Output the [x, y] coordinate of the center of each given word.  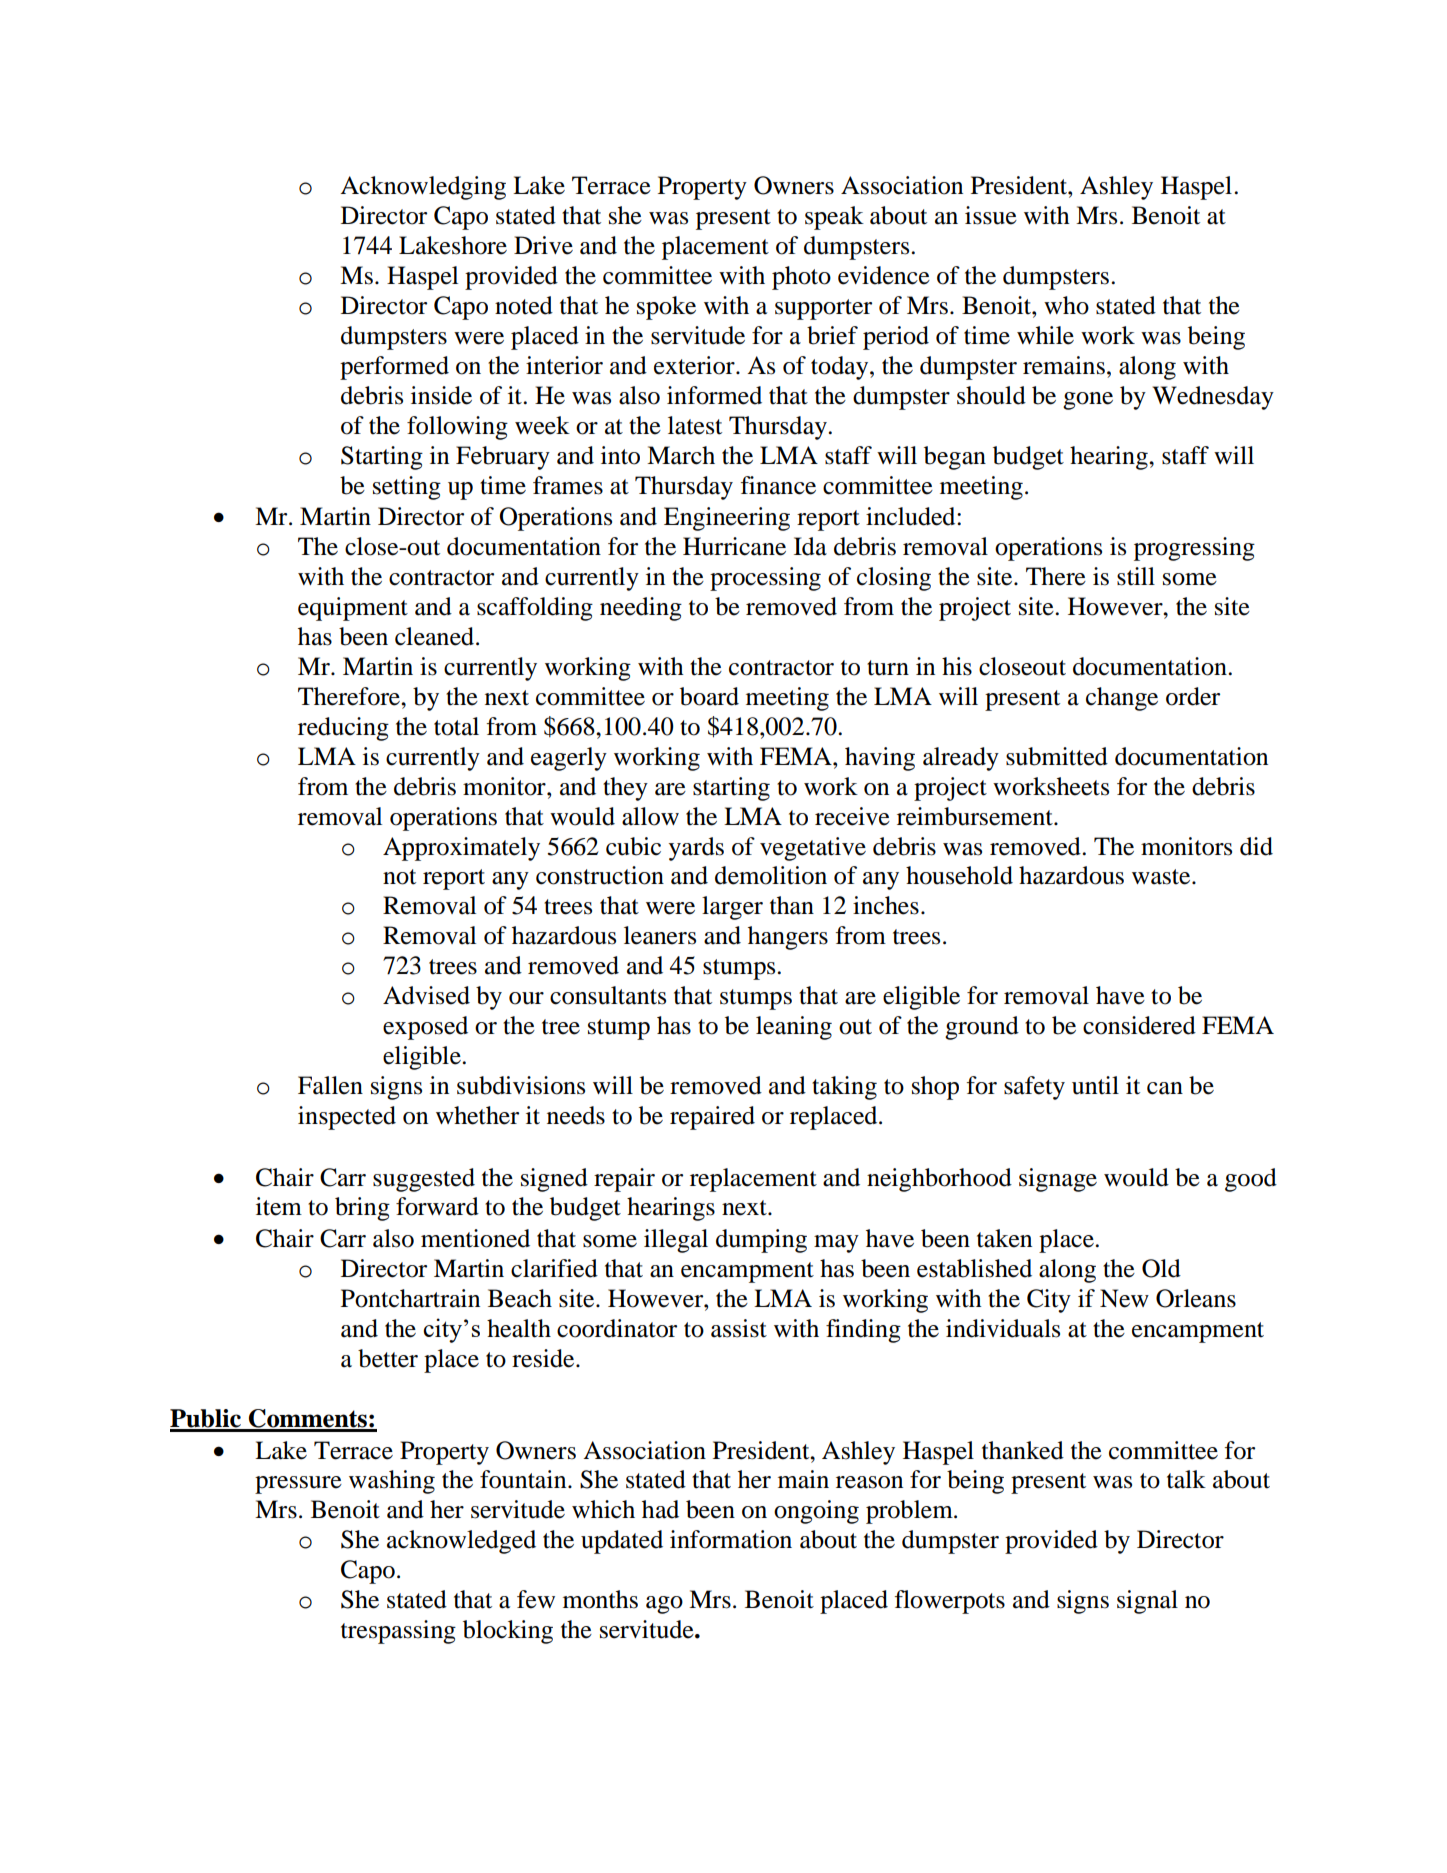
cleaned [436, 636]
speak [834, 218]
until [1095, 1085]
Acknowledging [423, 188]
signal [1147, 1602]
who [1066, 305]
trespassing [398, 1632]
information [731, 1539]
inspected [347, 1118]
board [709, 696]
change [1122, 699]
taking [844, 1088]
